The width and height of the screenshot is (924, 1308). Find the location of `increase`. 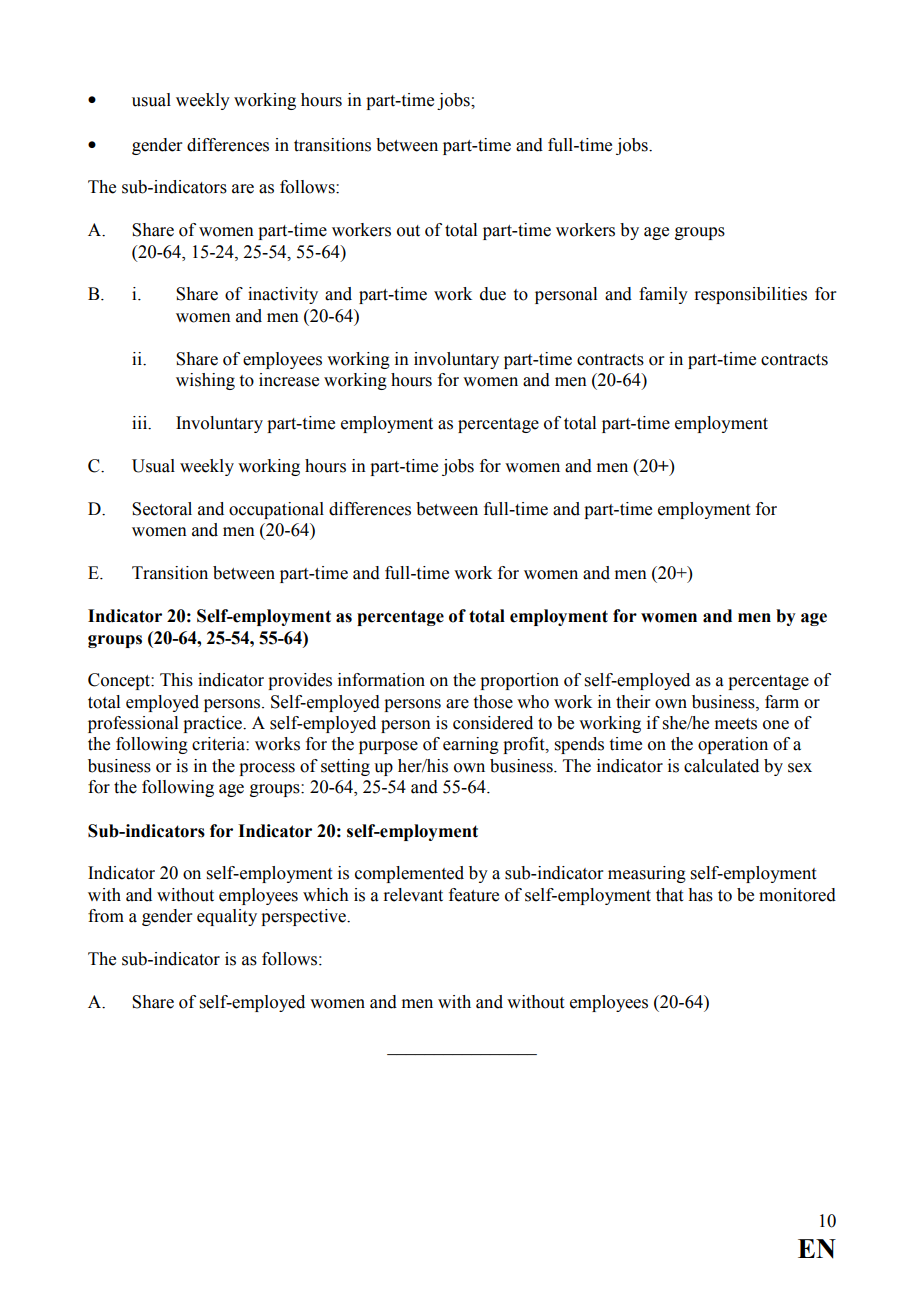

increase is located at coordinates (289, 380).
